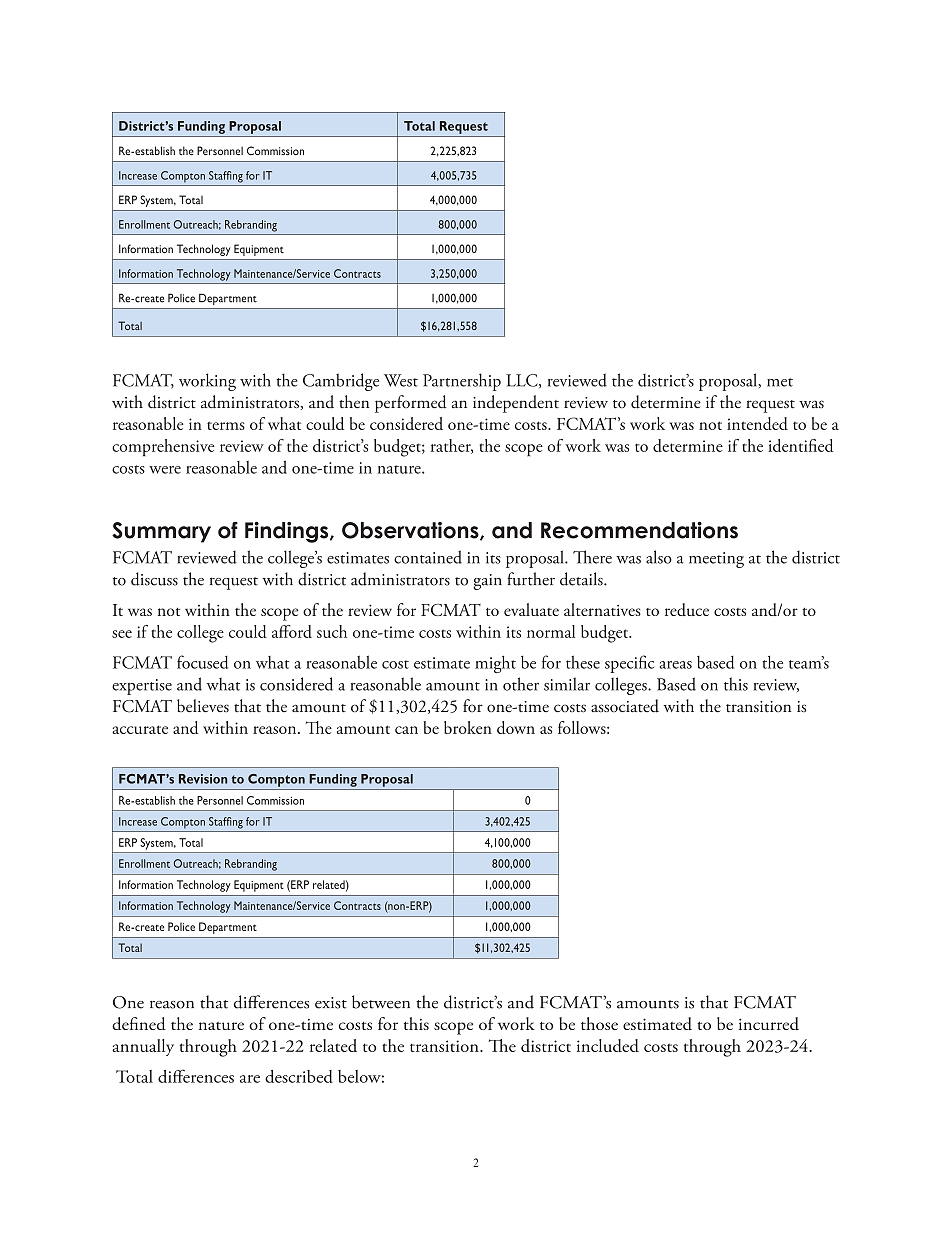 The width and height of the document is (952, 1233). What do you see at coordinates (462, 382) in the document?
I see `Partnership` at bounding box center [462, 382].
